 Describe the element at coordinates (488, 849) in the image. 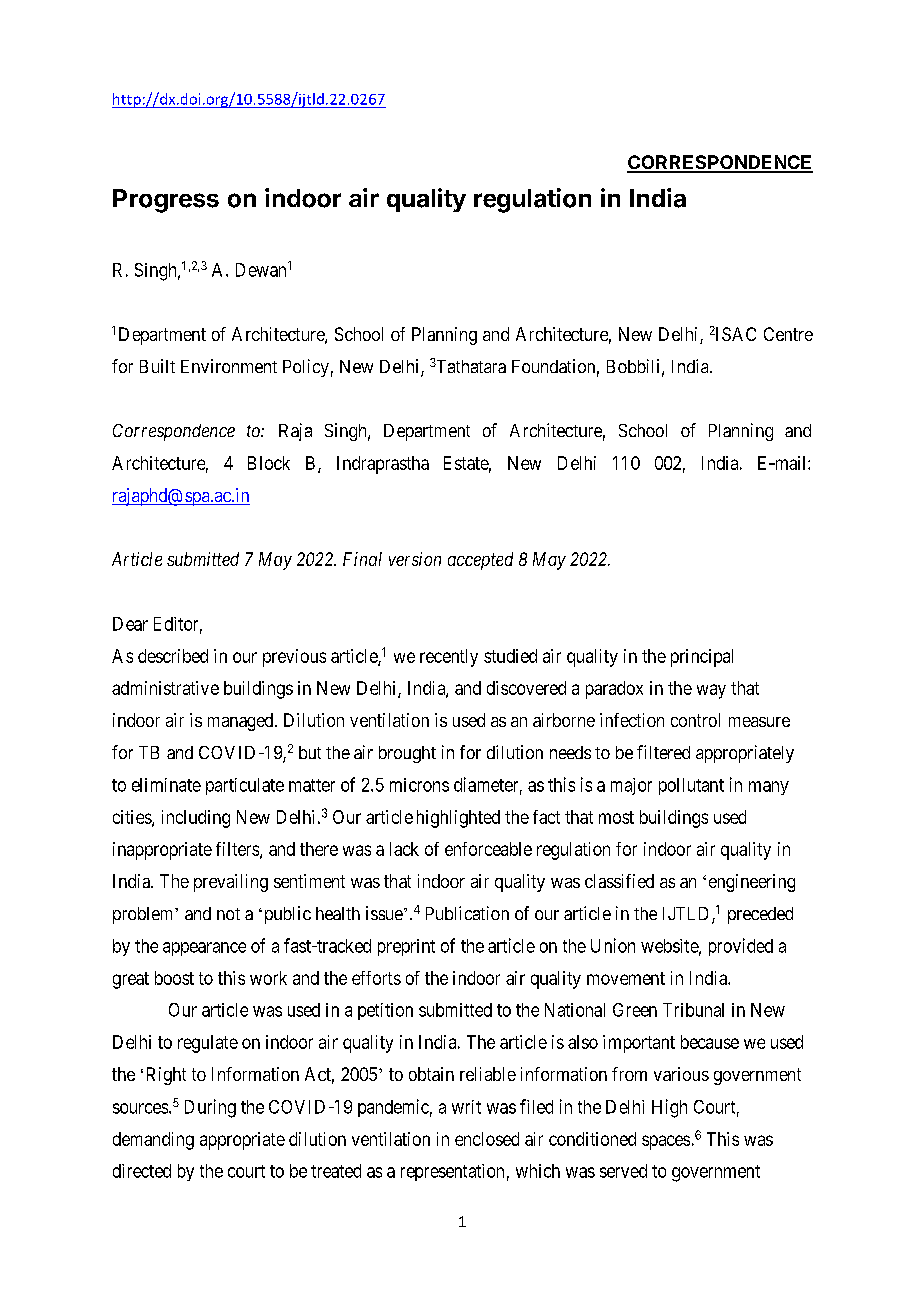

I see `enforceable` at that location.
